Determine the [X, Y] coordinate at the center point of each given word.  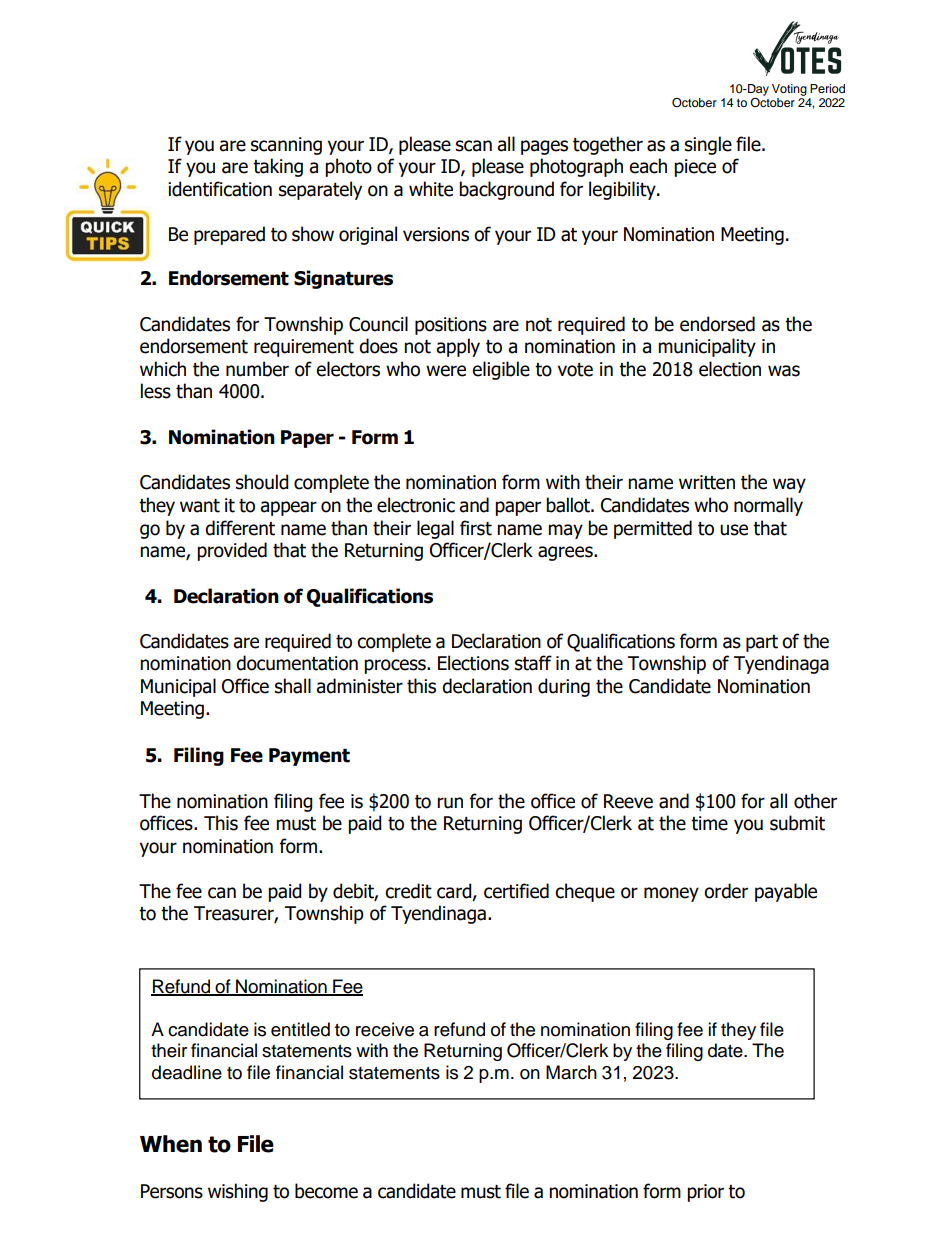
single [708, 145]
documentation [297, 663]
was [784, 371]
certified [516, 891]
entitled [300, 1029]
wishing [238, 1192]
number [257, 369]
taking [278, 167]
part [762, 643]
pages [544, 147]
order [726, 891]
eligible [501, 370]
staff [533, 663]
